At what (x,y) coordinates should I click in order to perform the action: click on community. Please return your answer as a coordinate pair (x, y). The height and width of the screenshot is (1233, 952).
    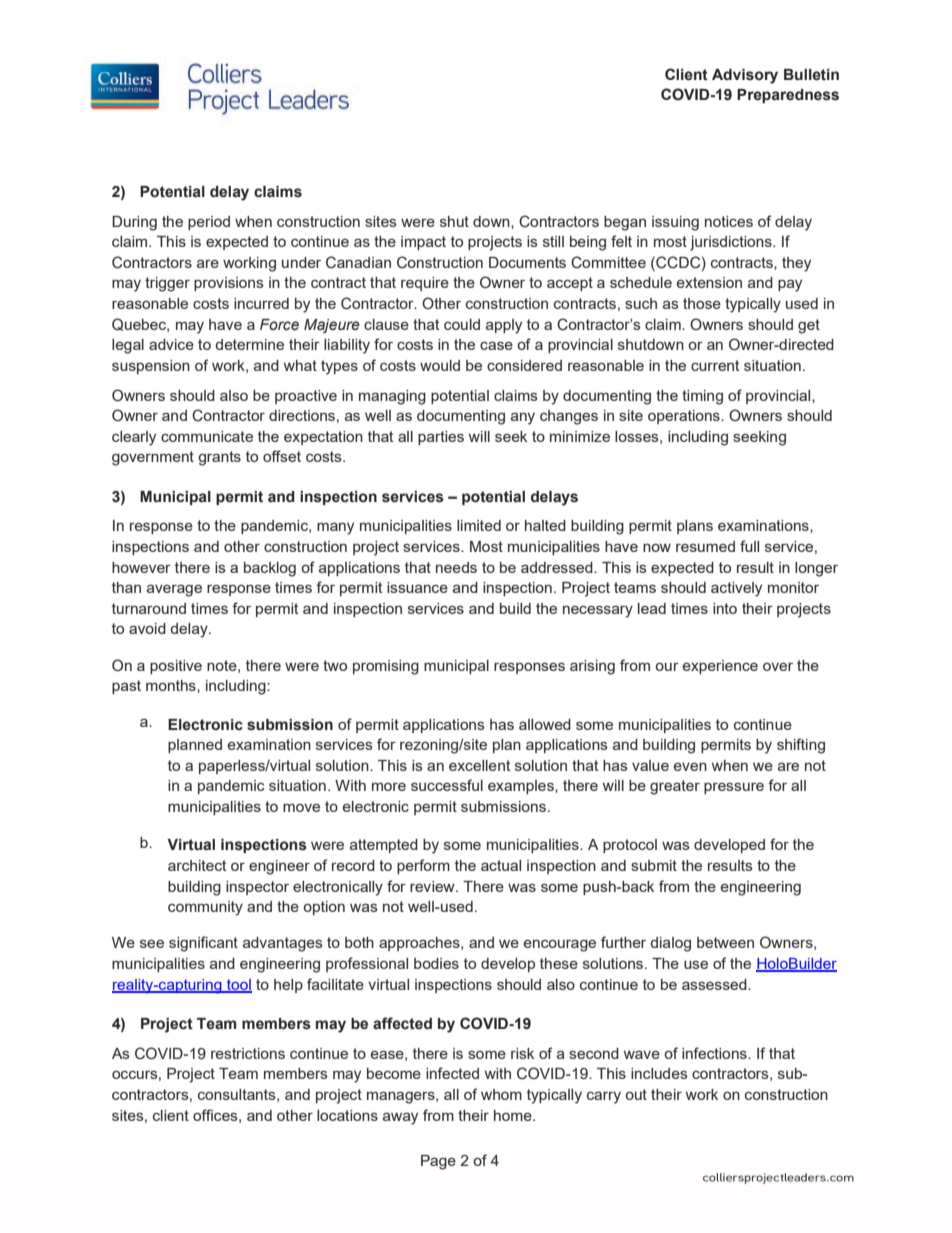
    Looking at the image, I should click on (205, 908).
